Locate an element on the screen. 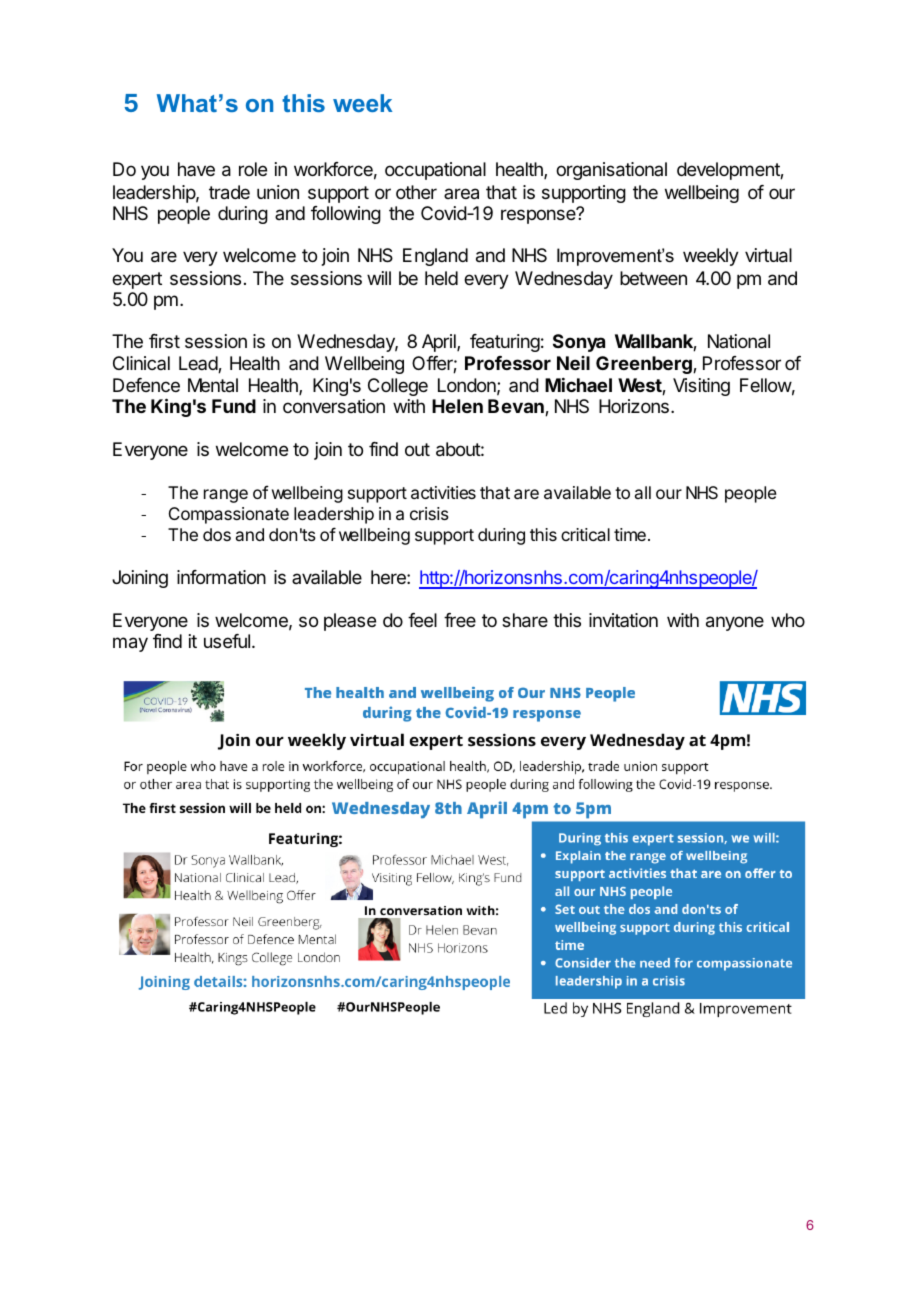  Helen is located at coordinates (457, 406).
